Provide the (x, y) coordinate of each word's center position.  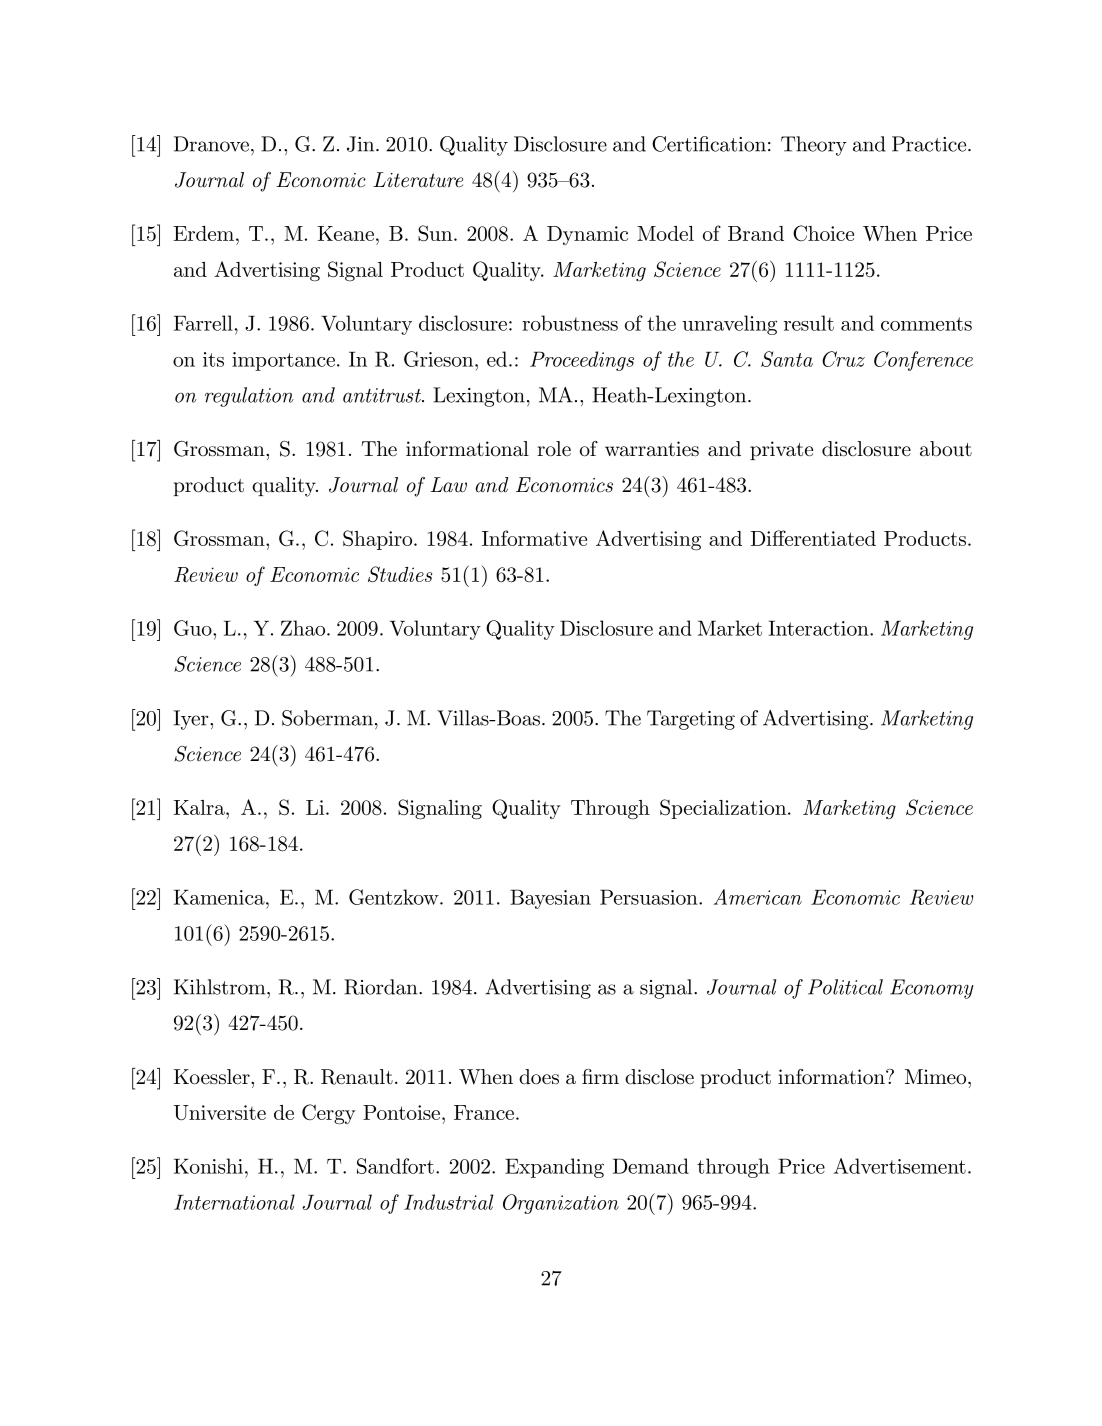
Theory (814, 146)
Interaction (819, 628)
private (781, 450)
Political (845, 987)
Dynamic (587, 235)
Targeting (691, 720)
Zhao (304, 628)
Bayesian (550, 899)
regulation (249, 397)
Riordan (382, 987)
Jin (362, 144)
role (554, 449)
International (234, 1202)
